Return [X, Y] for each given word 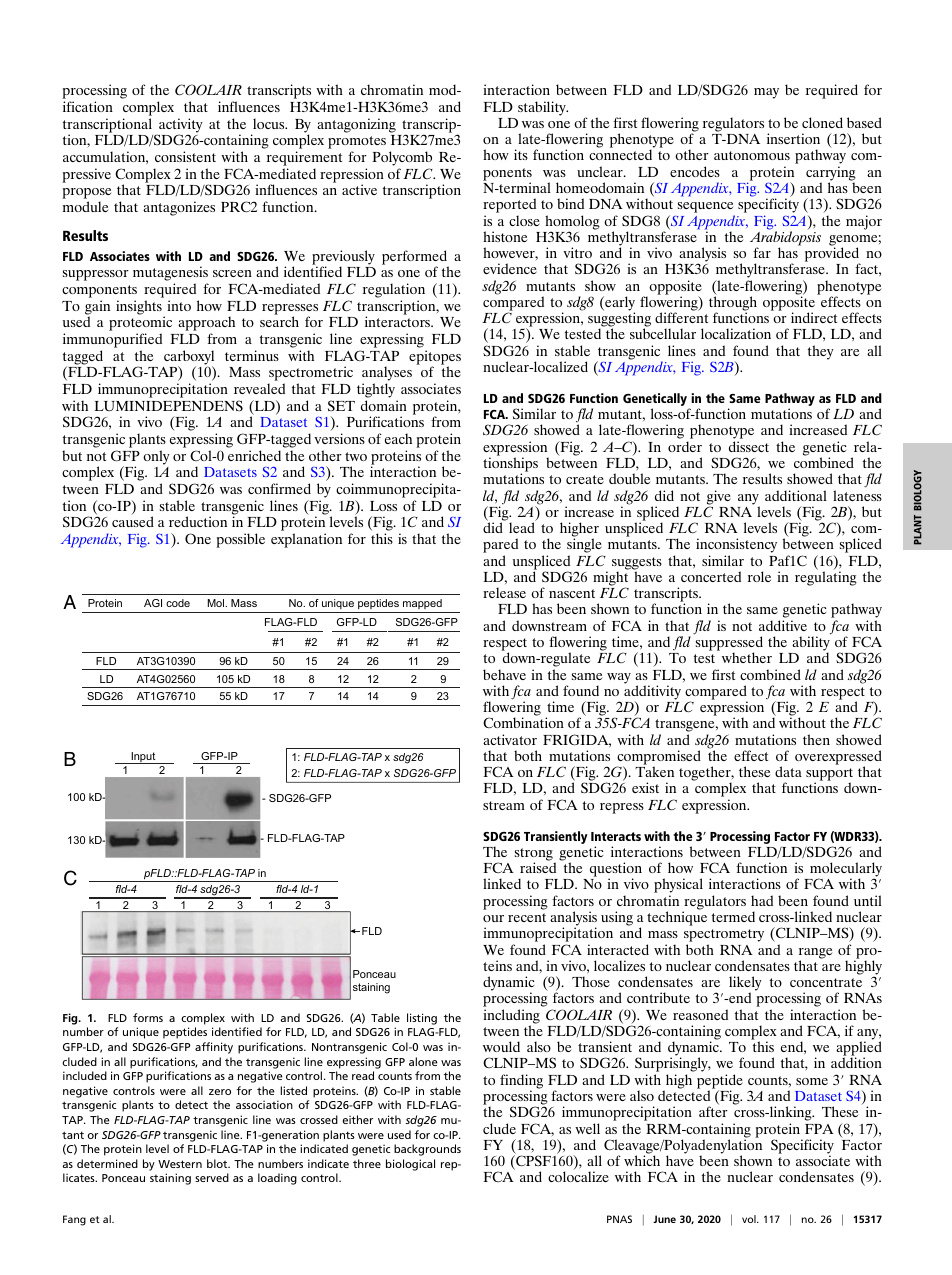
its [521, 154]
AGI [153, 603]
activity [180, 126]
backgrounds [427, 1150]
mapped [422, 604]
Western [180, 1164]
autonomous [752, 155]
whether [747, 657]
